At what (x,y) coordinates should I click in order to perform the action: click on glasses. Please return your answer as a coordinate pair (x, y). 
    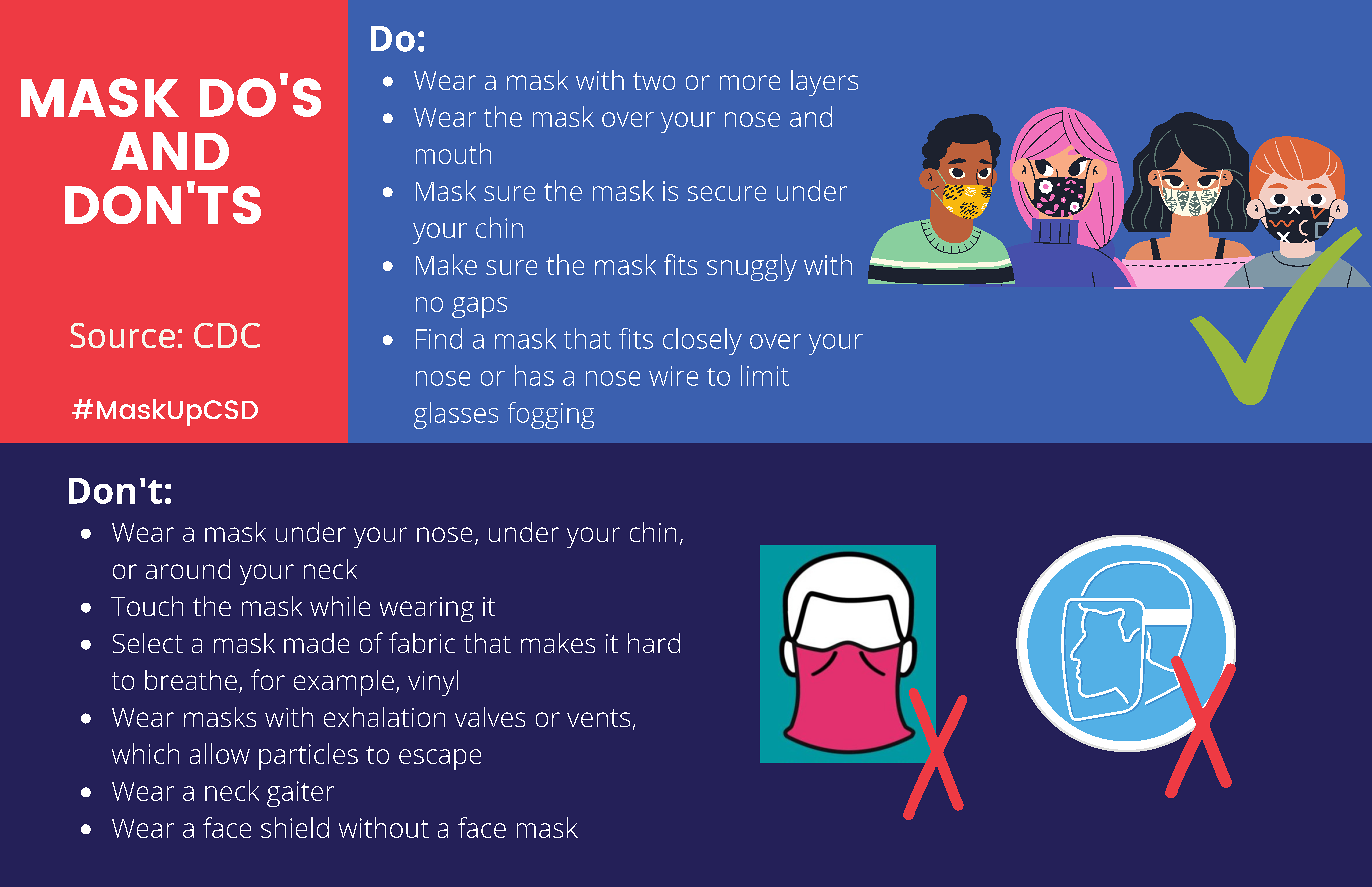
    Looking at the image, I should click on (456, 415).
